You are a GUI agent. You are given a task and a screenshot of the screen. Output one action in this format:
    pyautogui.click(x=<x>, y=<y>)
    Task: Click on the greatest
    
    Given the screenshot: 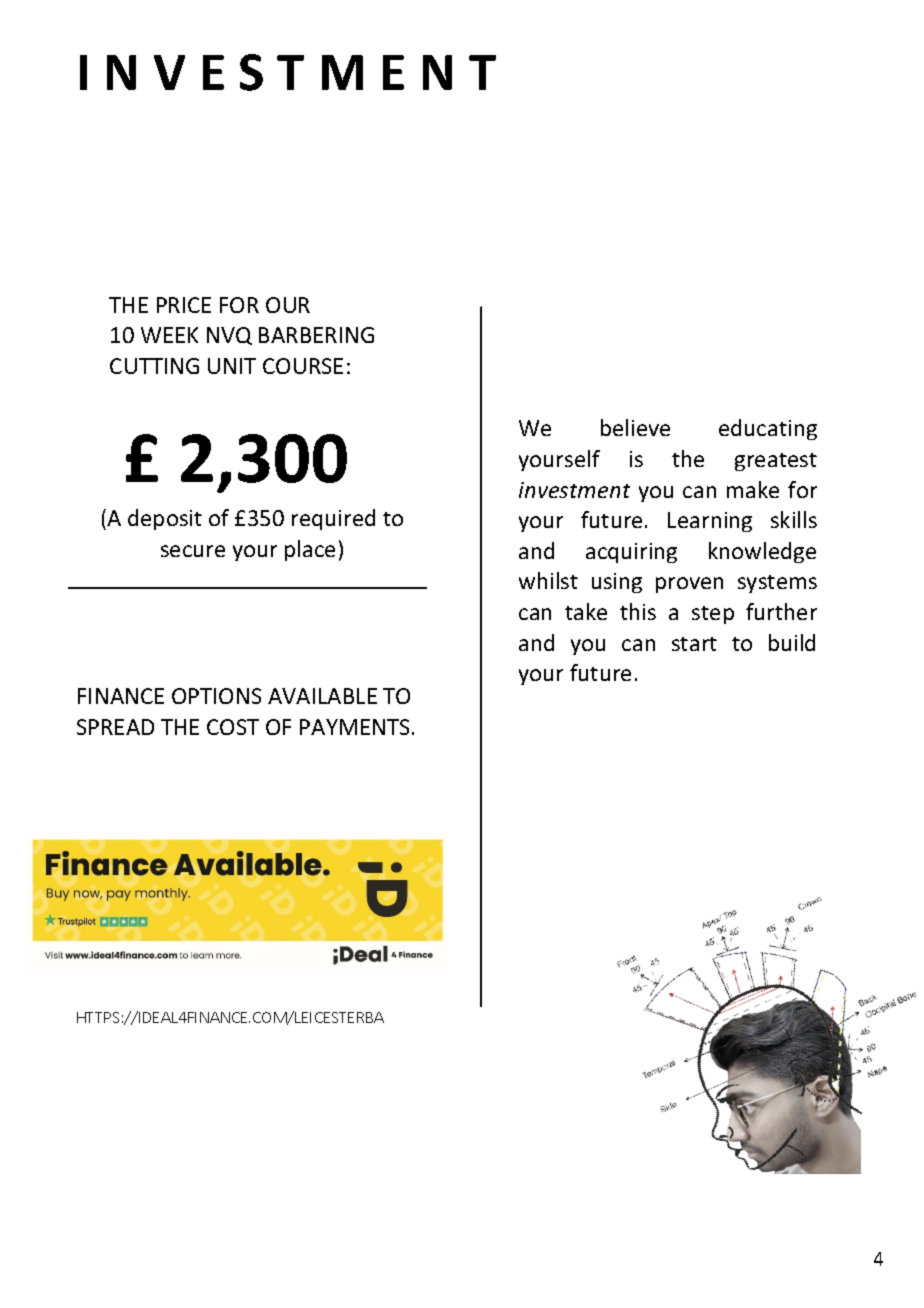 What is the action you would take?
    pyautogui.click(x=776, y=462)
